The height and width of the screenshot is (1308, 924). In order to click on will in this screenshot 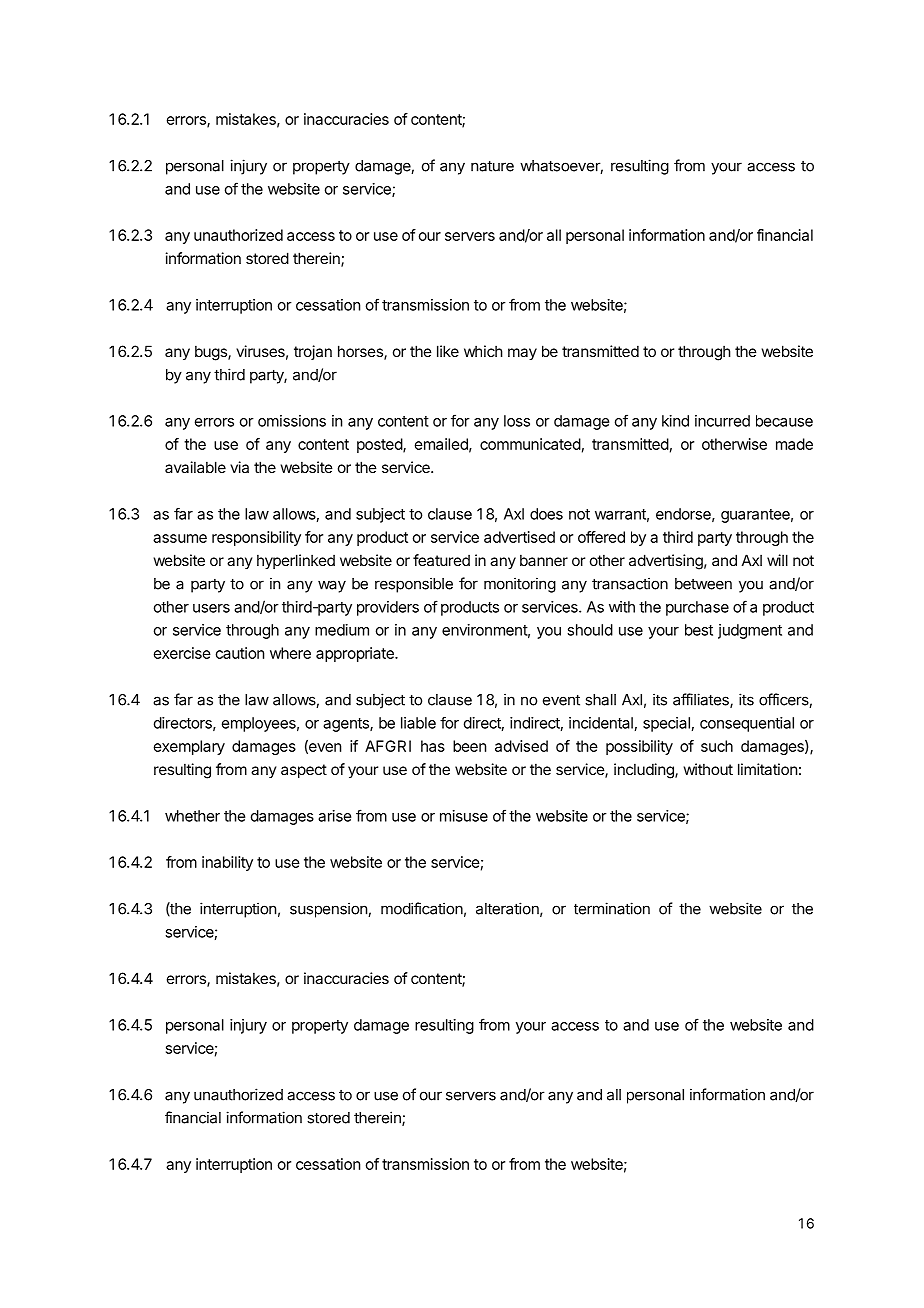, I will do `click(777, 560)`.
